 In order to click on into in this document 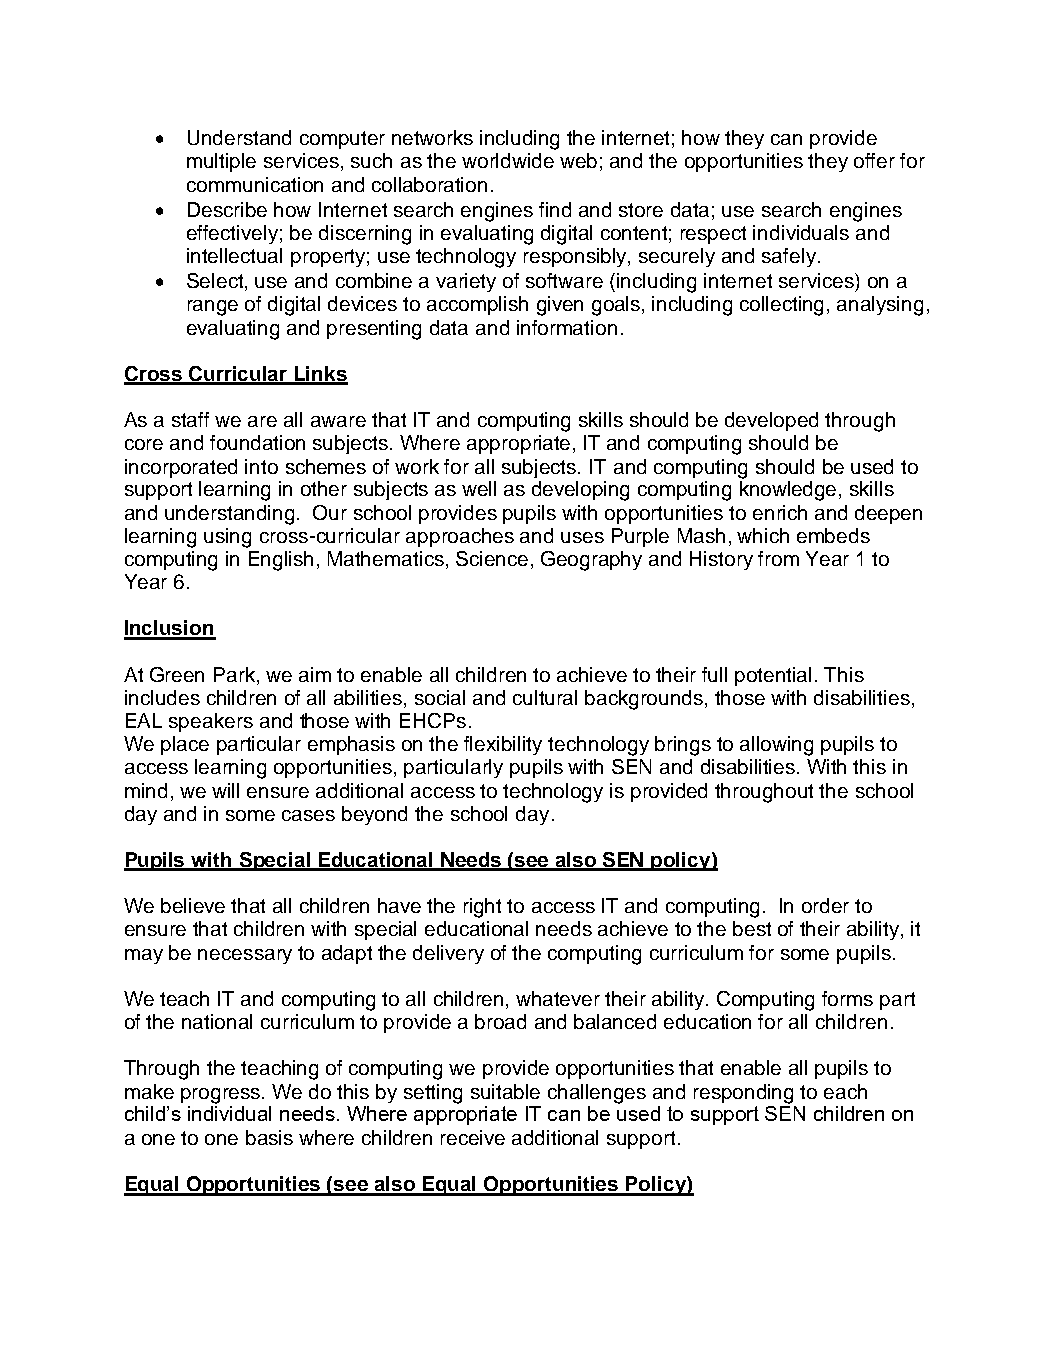, I will do `click(261, 466)`.
